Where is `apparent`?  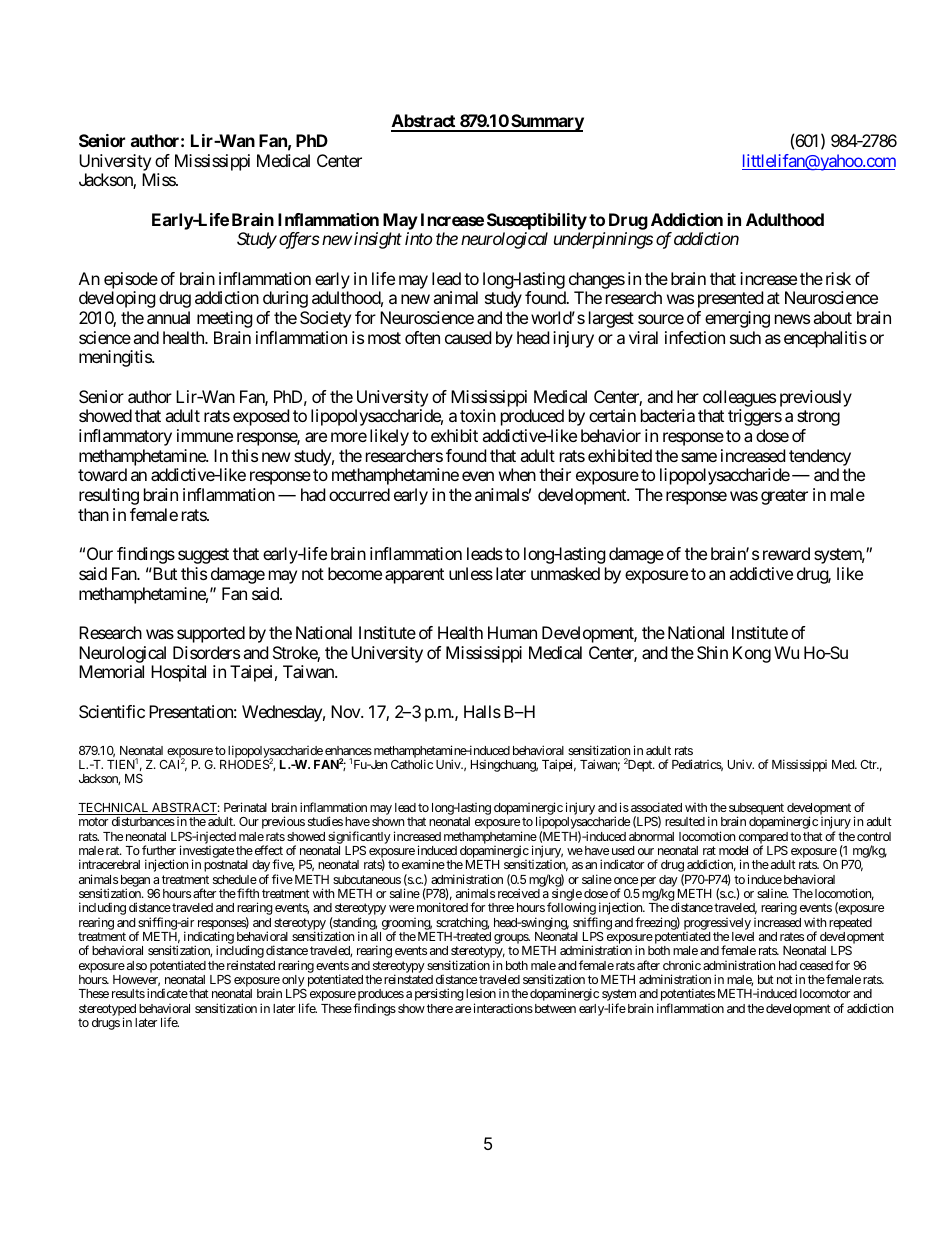 apparent is located at coordinates (414, 576).
